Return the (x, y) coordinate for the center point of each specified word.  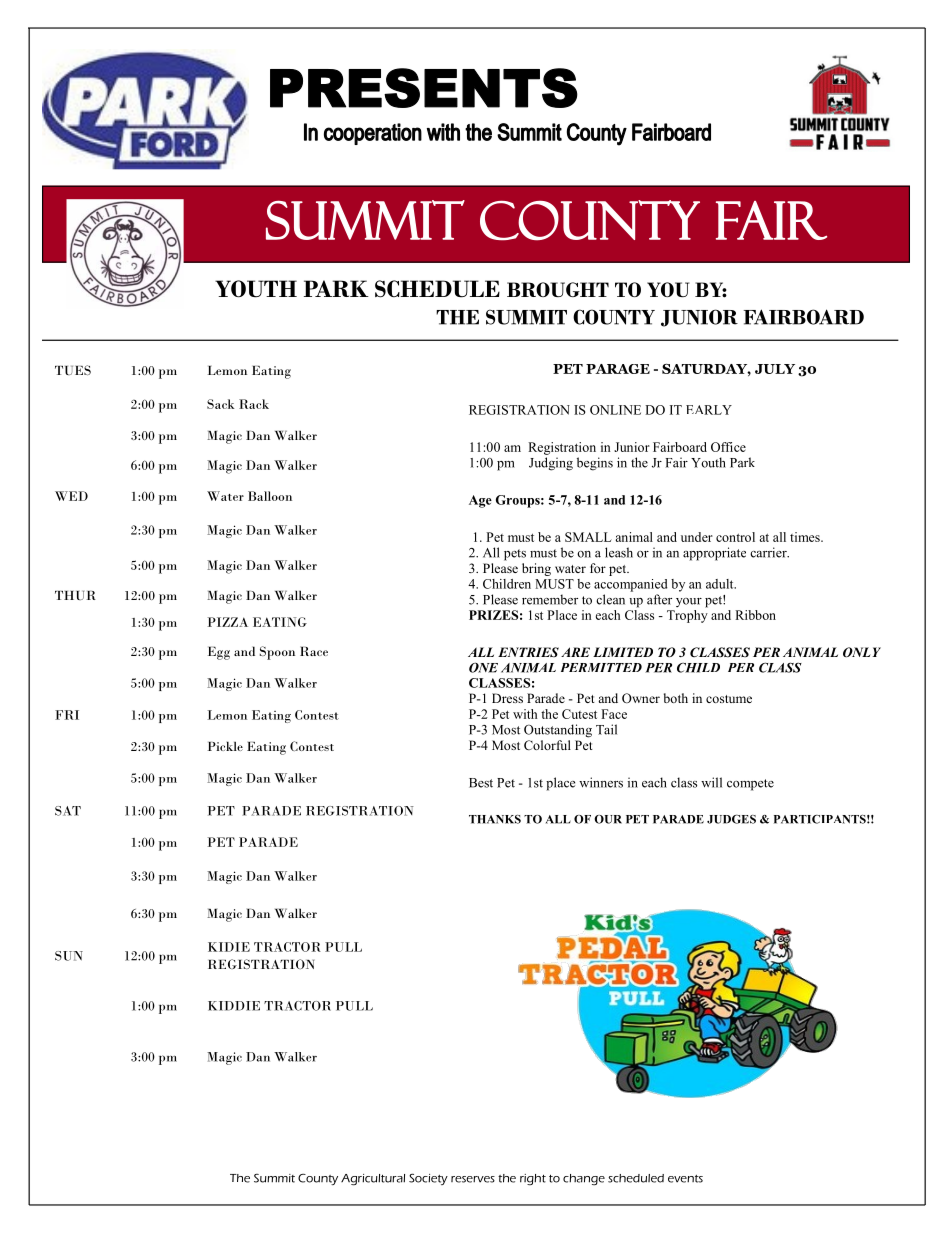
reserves (473, 1179)
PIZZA (227, 622)
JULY (775, 369)
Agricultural (373, 1180)
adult (721, 584)
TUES (73, 370)
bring (536, 569)
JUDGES (731, 819)
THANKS (495, 819)
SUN (69, 956)
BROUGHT (558, 289)
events (685, 1179)
